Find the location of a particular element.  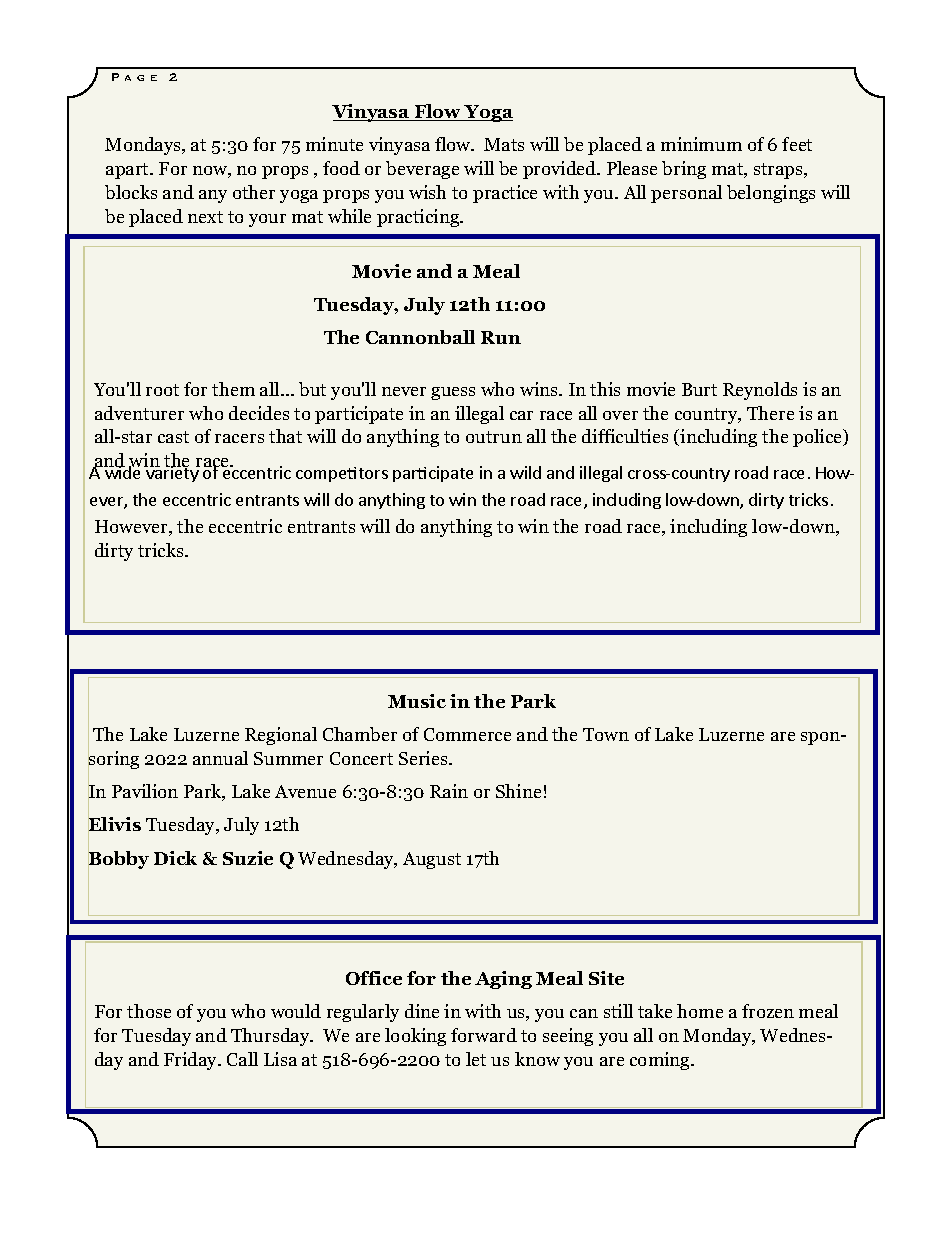

practice is located at coordinates (505, 194).
